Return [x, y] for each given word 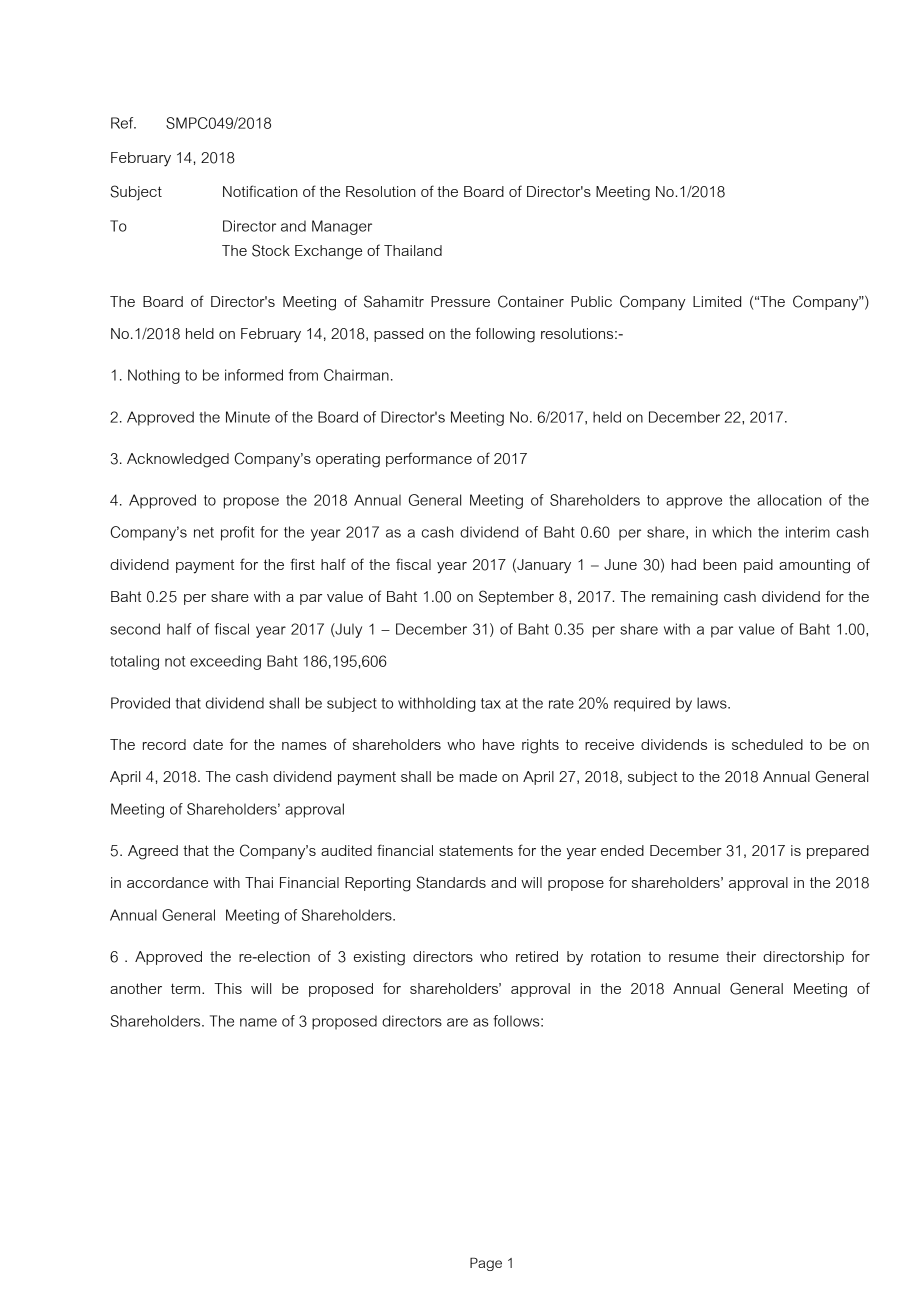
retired [537, 956]
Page [486, 1264]
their [741, 956]
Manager [342, 227]
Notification [260, 191]
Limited [717, 301]
